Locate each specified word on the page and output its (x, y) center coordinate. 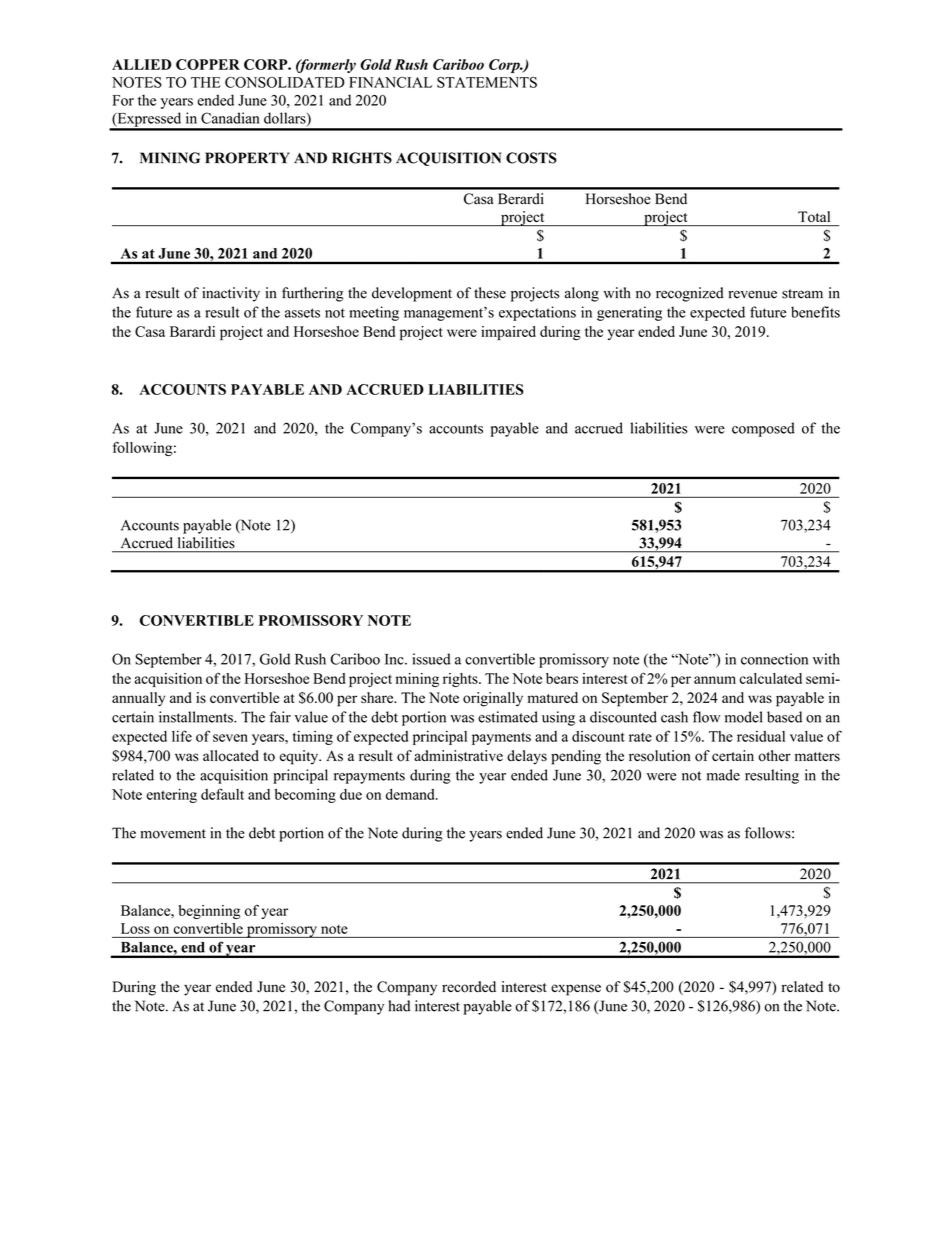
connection (774, 659)
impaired (508, 333)
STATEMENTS (487, 82)
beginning (209, 912)
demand (411, 794)
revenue (752, 294)
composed (763, 429)
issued (432, 659)
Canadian (230, 118)
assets (302, 313)
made (723, 775)
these (490, 293)
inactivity (231, 294)
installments (197, 717)
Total (814, 216)
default (222, 794)
